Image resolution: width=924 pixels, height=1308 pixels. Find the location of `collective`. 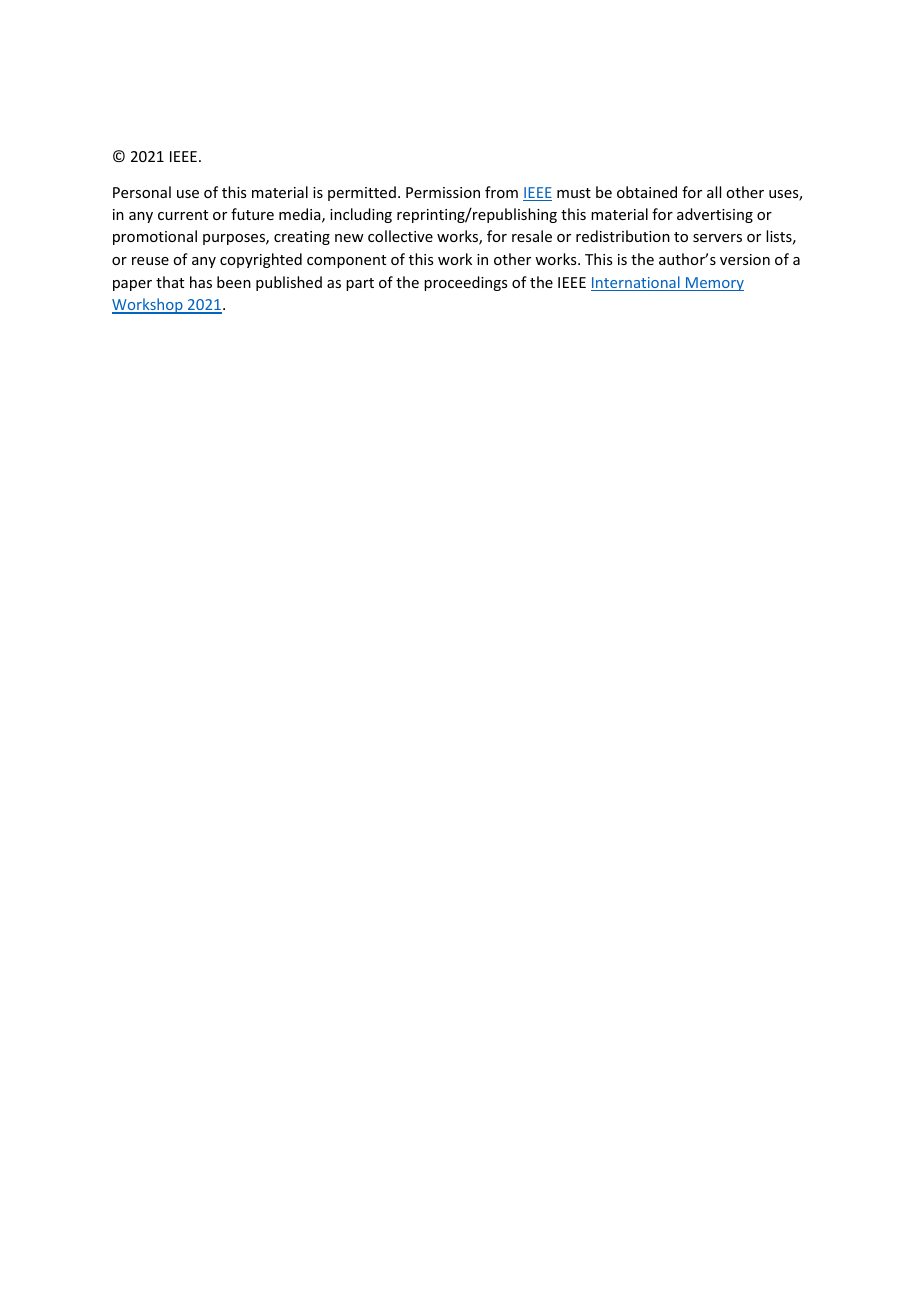

collective is located at coordinates (400, 236).
